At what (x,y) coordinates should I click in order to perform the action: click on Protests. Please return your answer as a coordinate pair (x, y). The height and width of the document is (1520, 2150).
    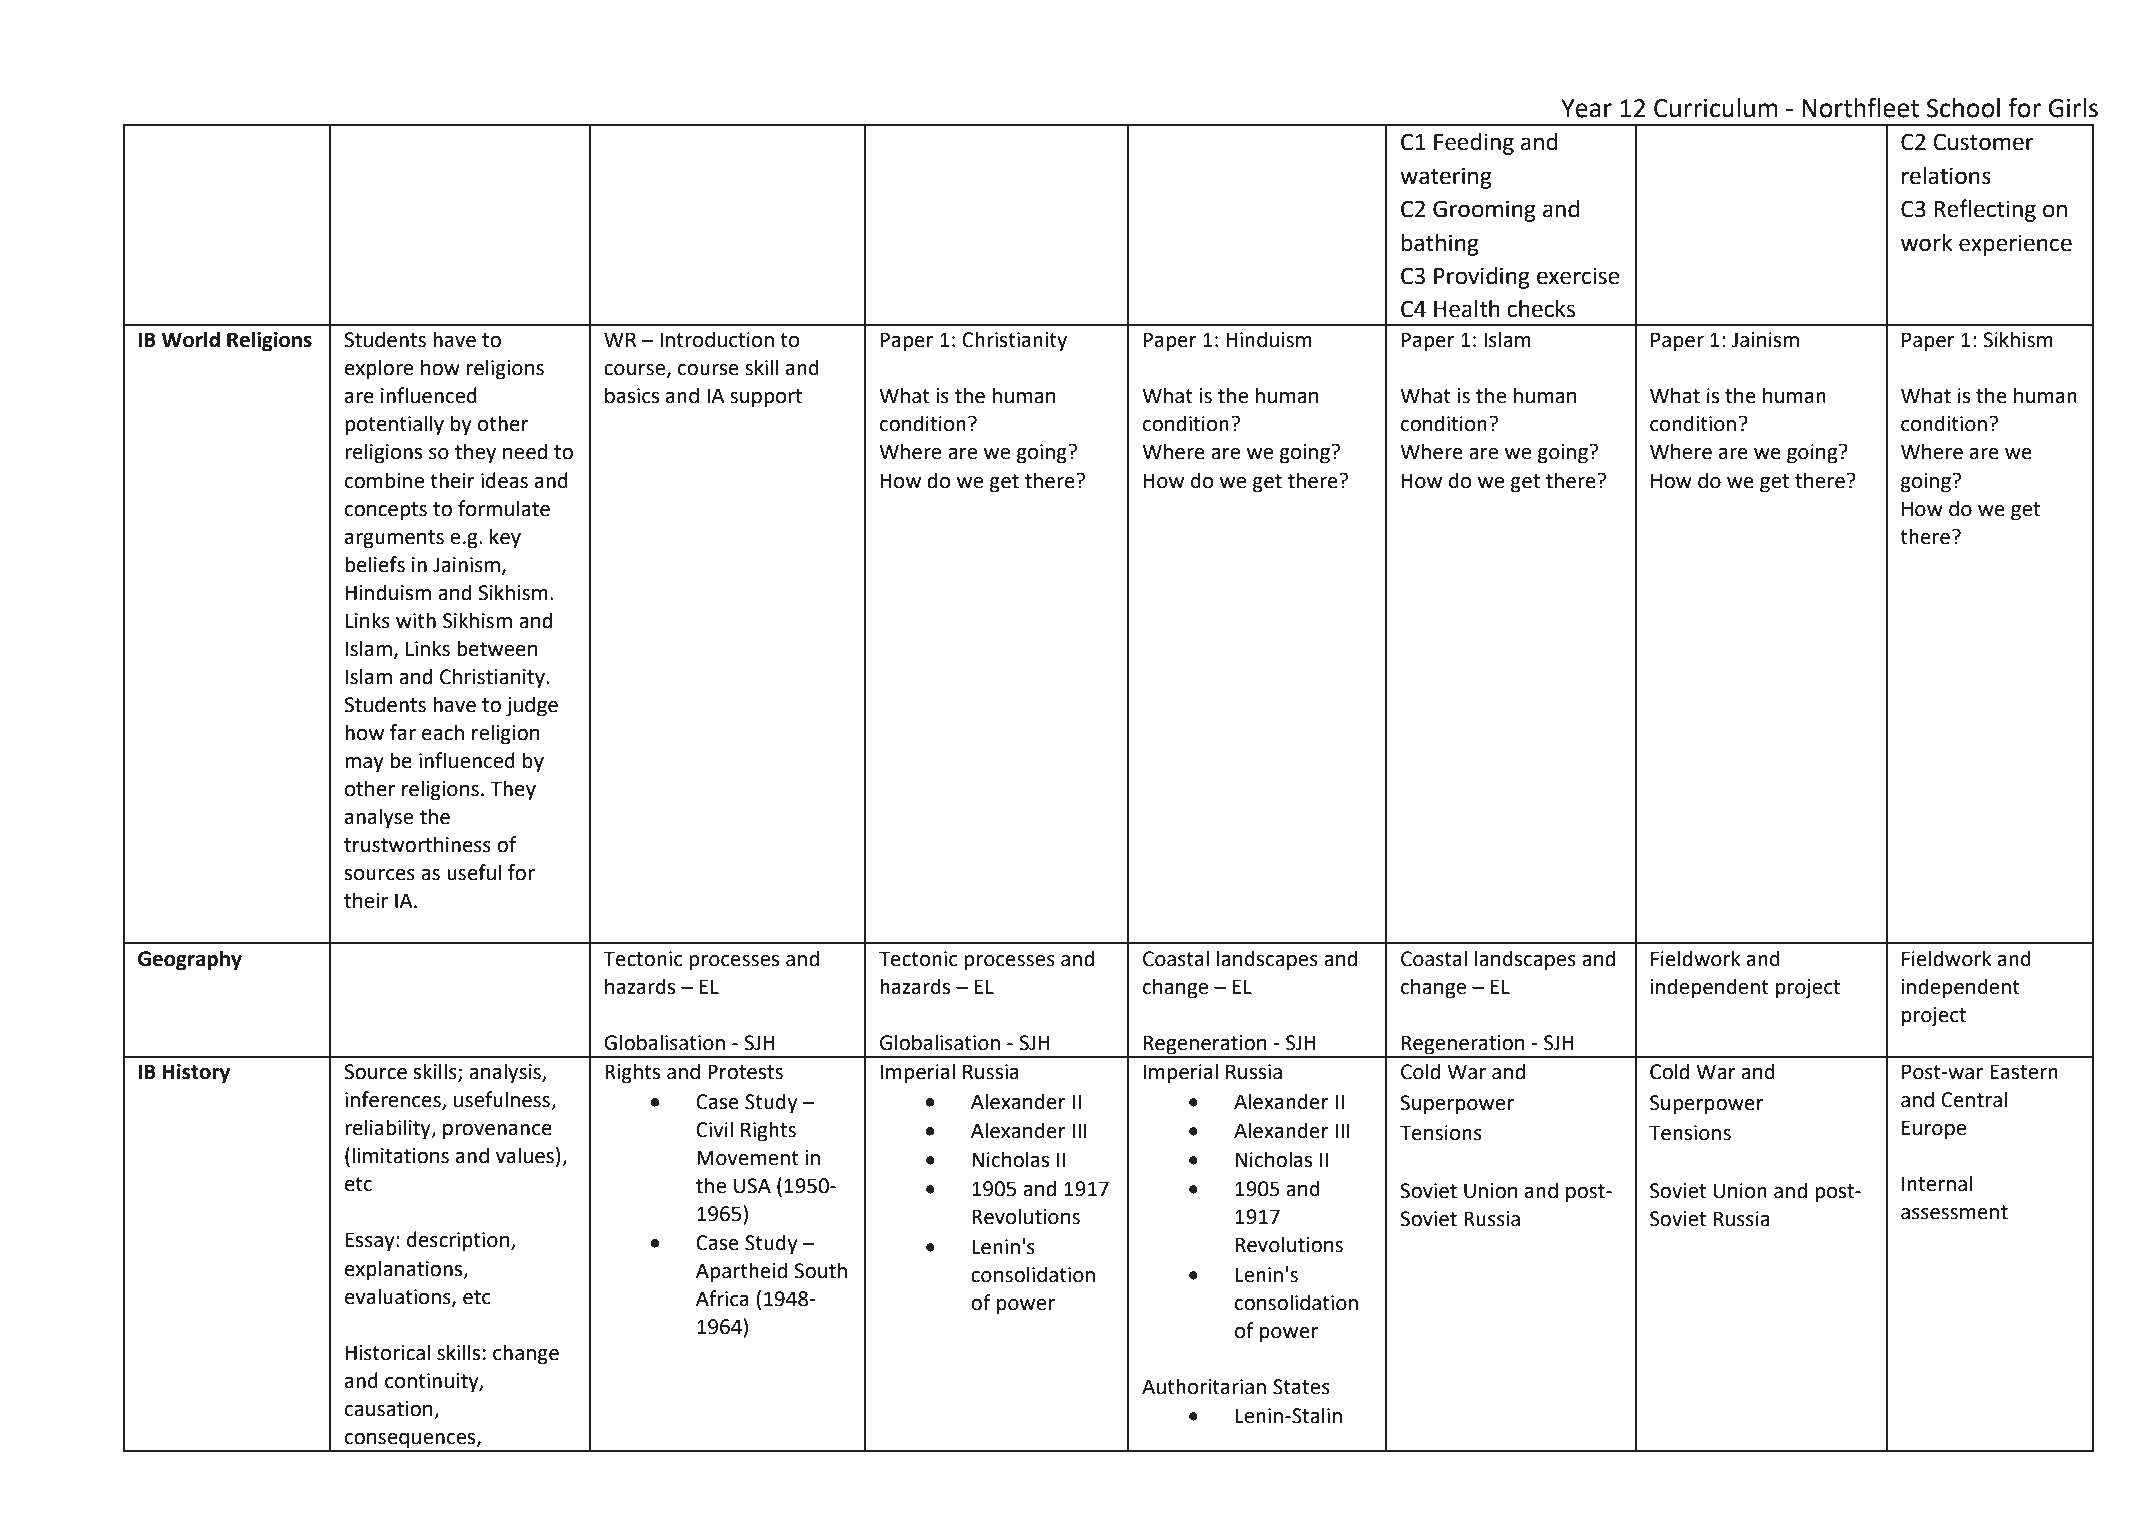
    Looking at the image, I should click on (745, 1072).
